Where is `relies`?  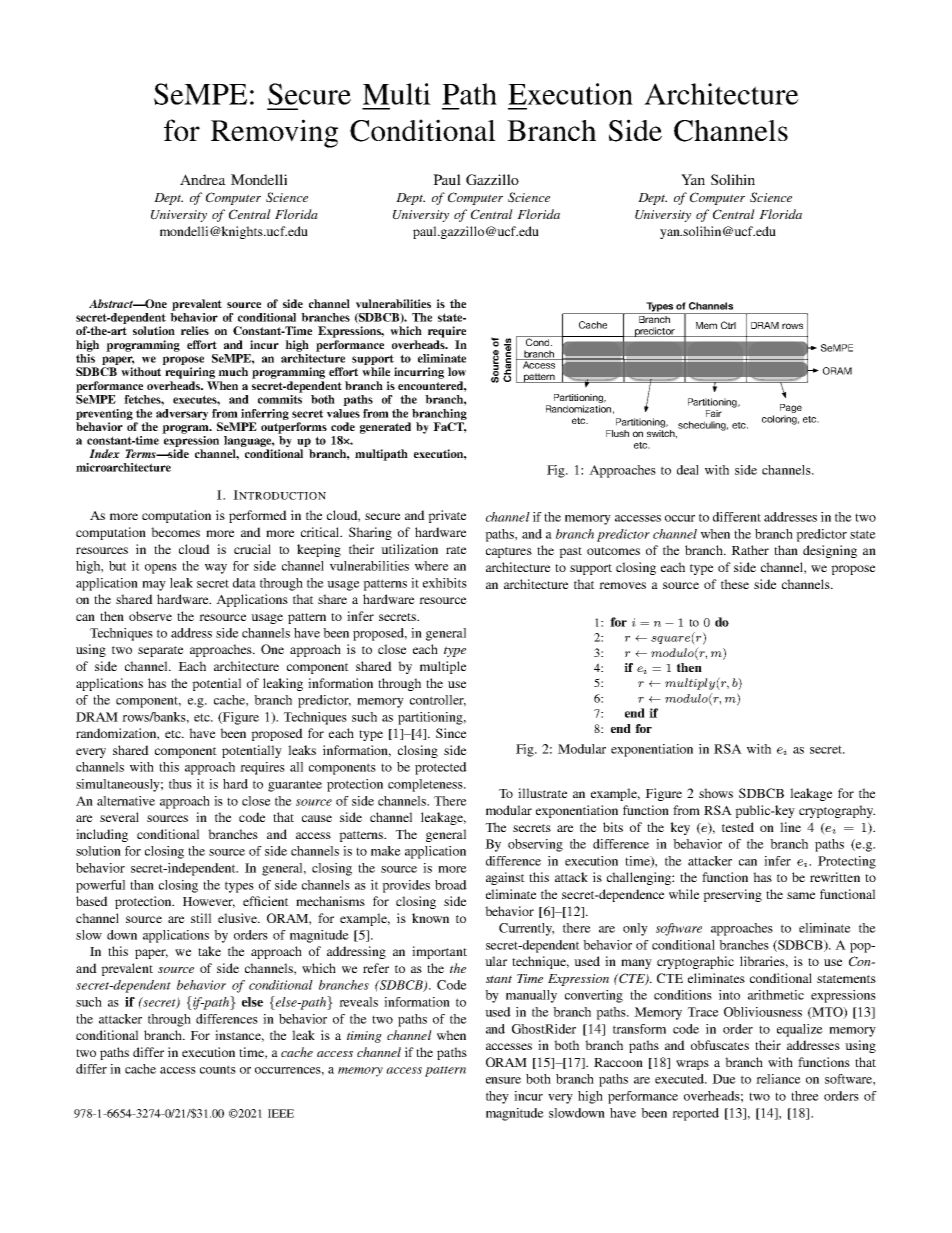 relies is located at coordinates (195, 330).
